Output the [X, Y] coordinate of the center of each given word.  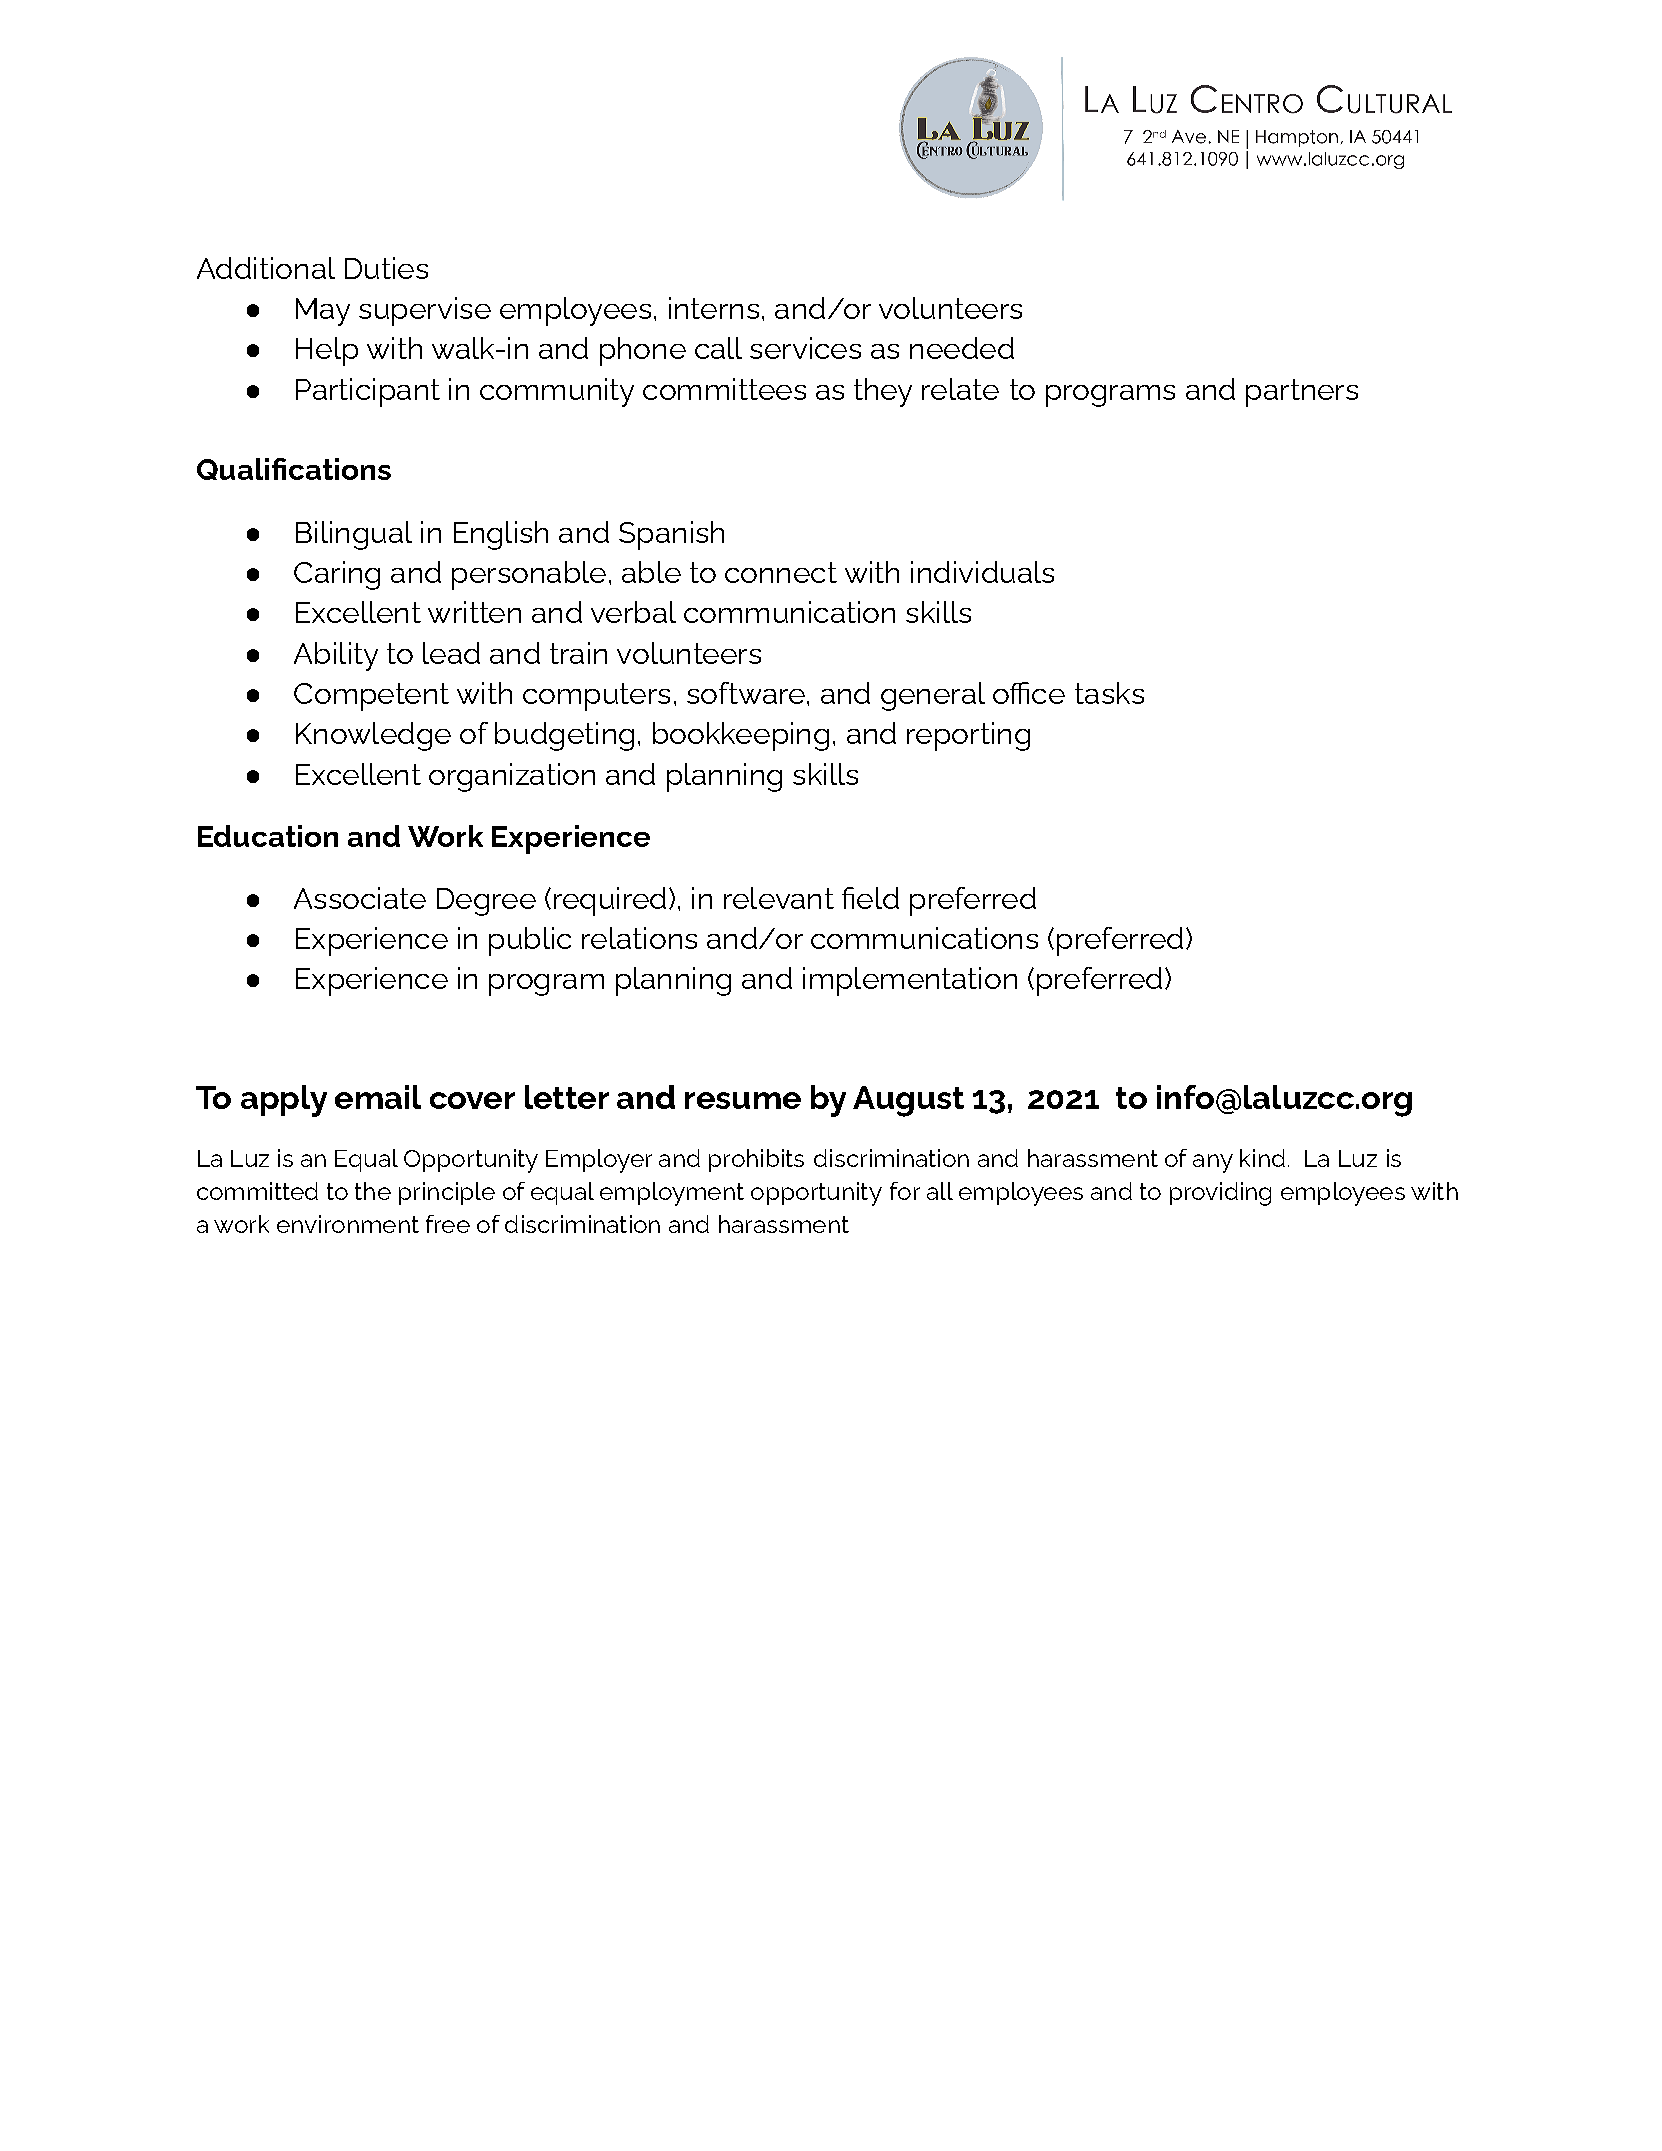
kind [1262, 1158]
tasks [1109, 693]
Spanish [671, 535]
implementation [910, 981]
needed [962, 348]
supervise [425, 311]
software [746, 693]
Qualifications [294, 469]
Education [268, 836]
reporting [968, 736]
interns [714, 308]
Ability [336, 656]
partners [1302, 393]
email [378, 1097]
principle [447, 1193]
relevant [779, 898]
